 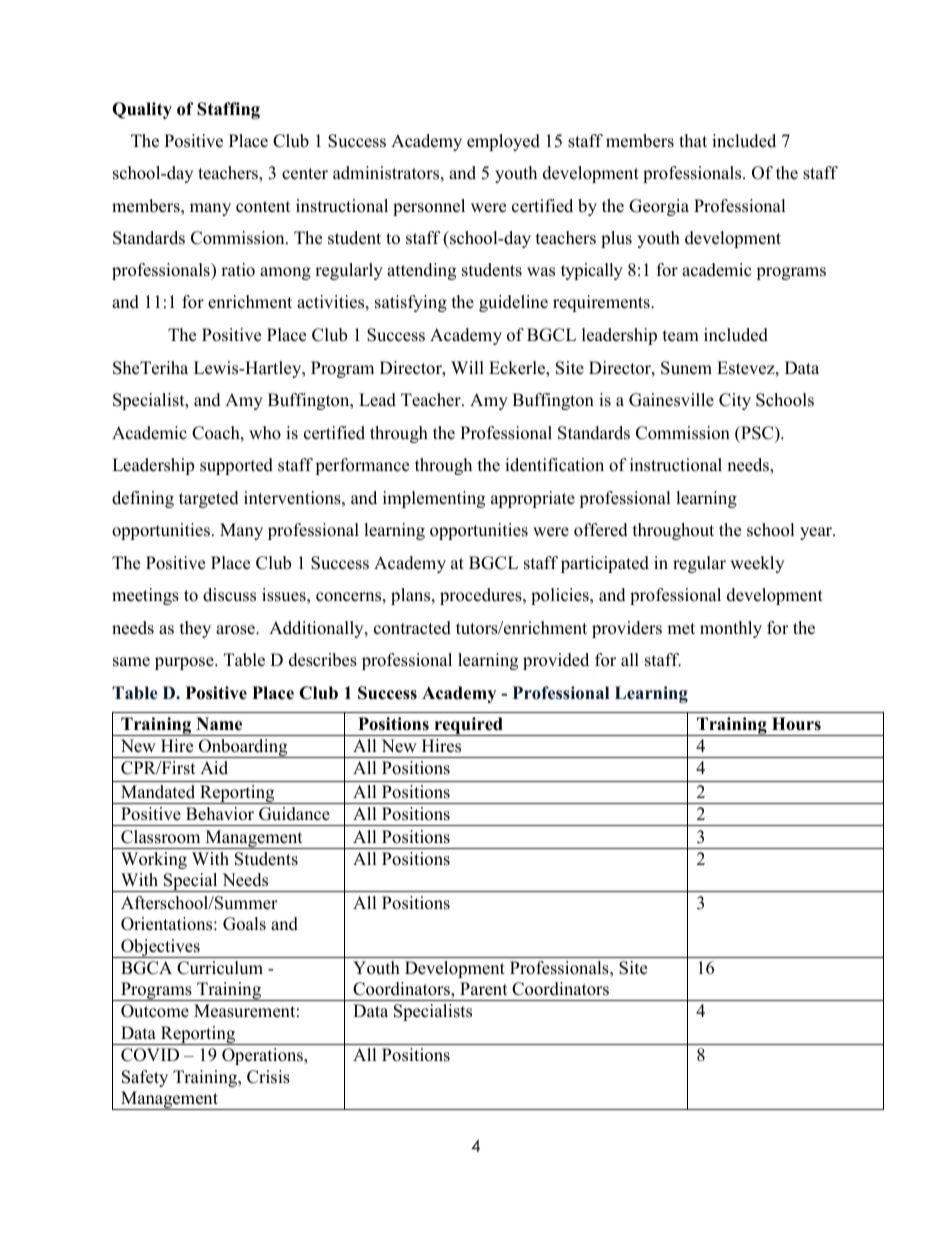 What do you see at coordinates (142, 110) in the screenshot?
I see `Quality` at bounding box center [142, 110].
